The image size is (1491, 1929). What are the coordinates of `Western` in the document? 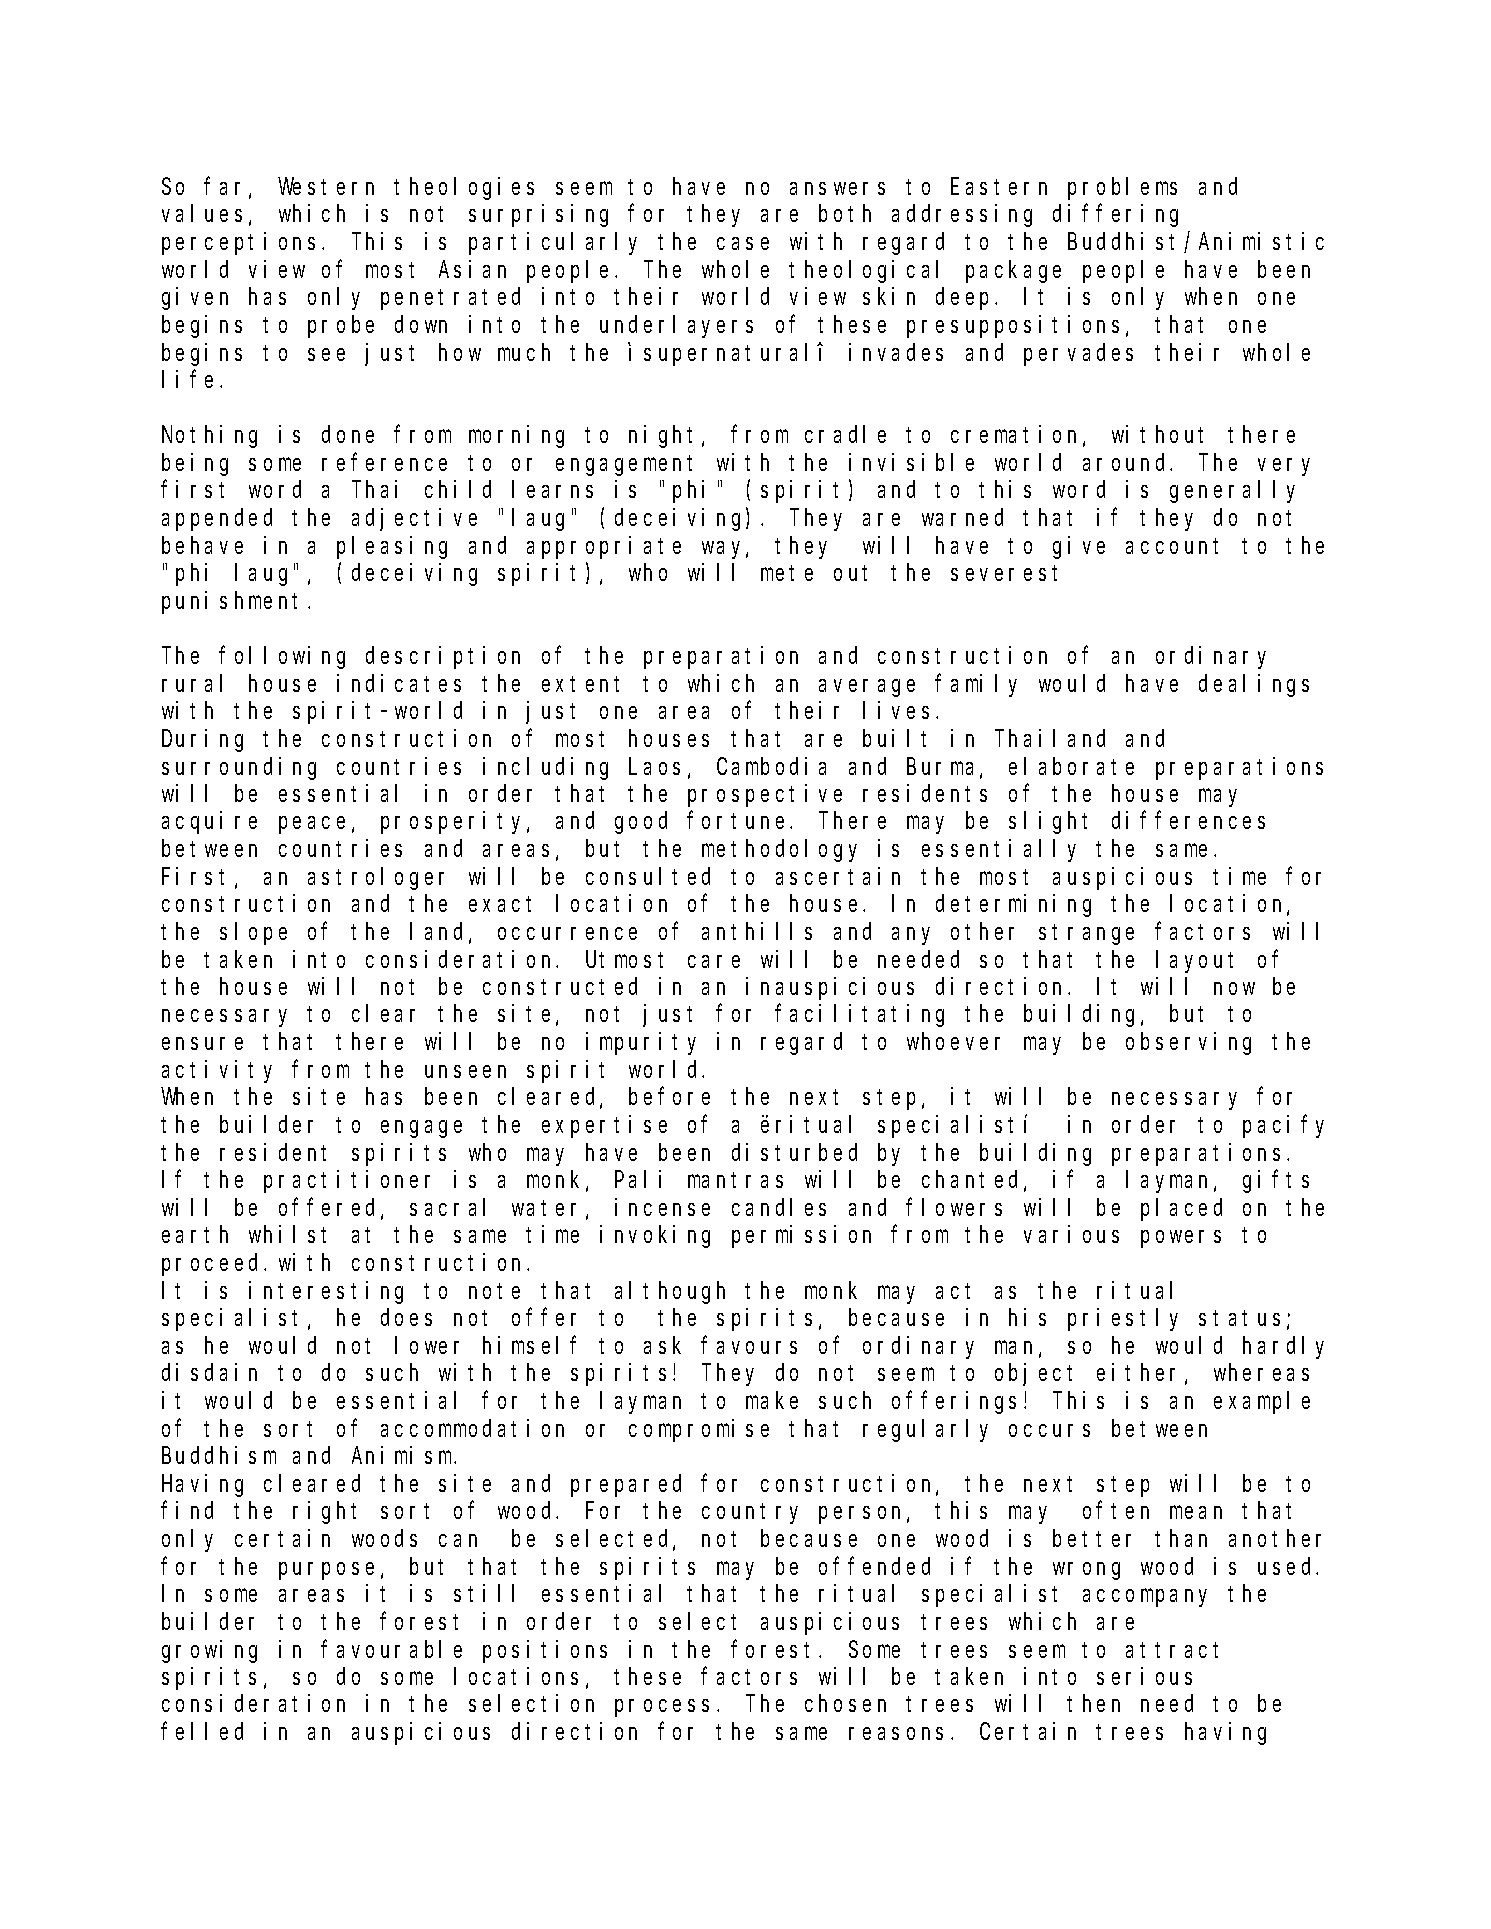 It's located at (326, 187).
